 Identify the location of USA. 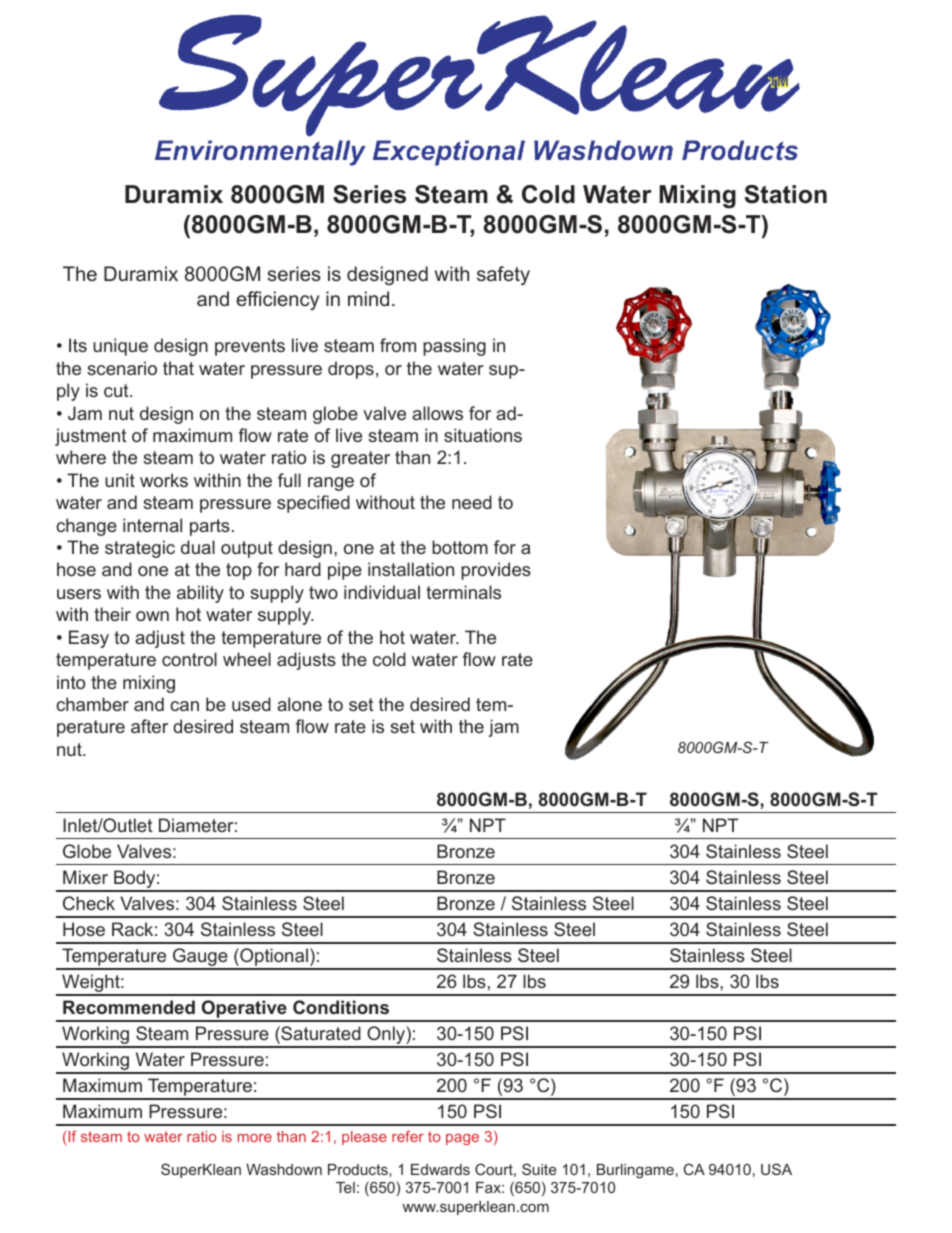
(776, 1169).
